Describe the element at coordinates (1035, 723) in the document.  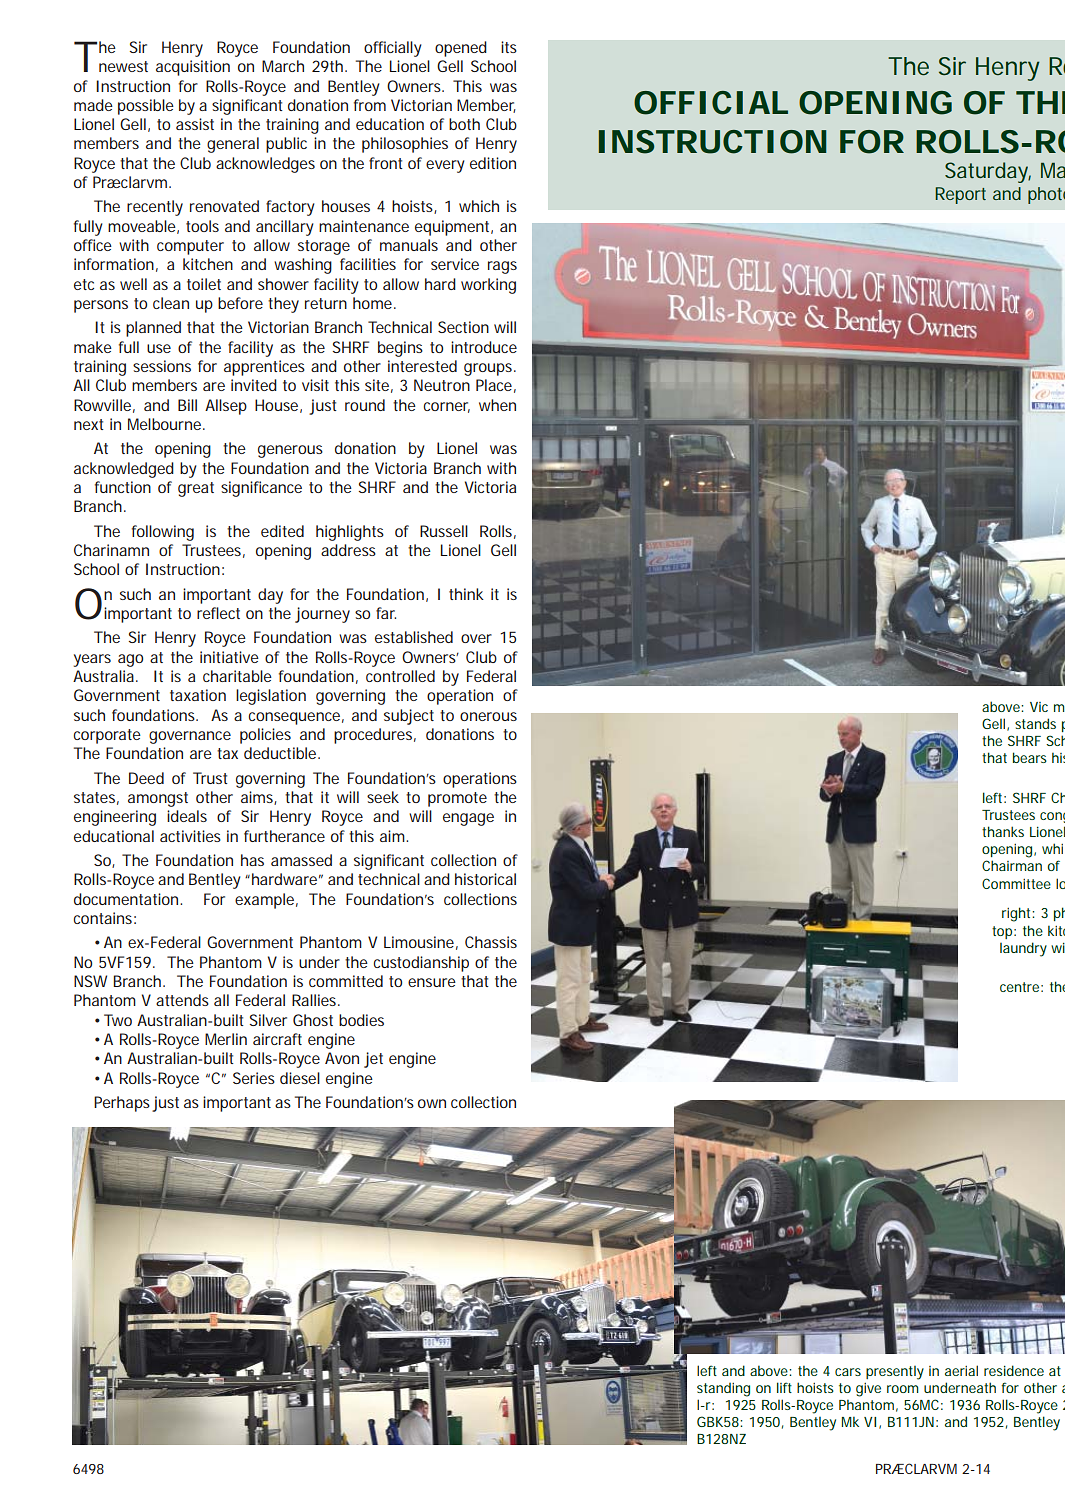
I see `stands` at that location.
